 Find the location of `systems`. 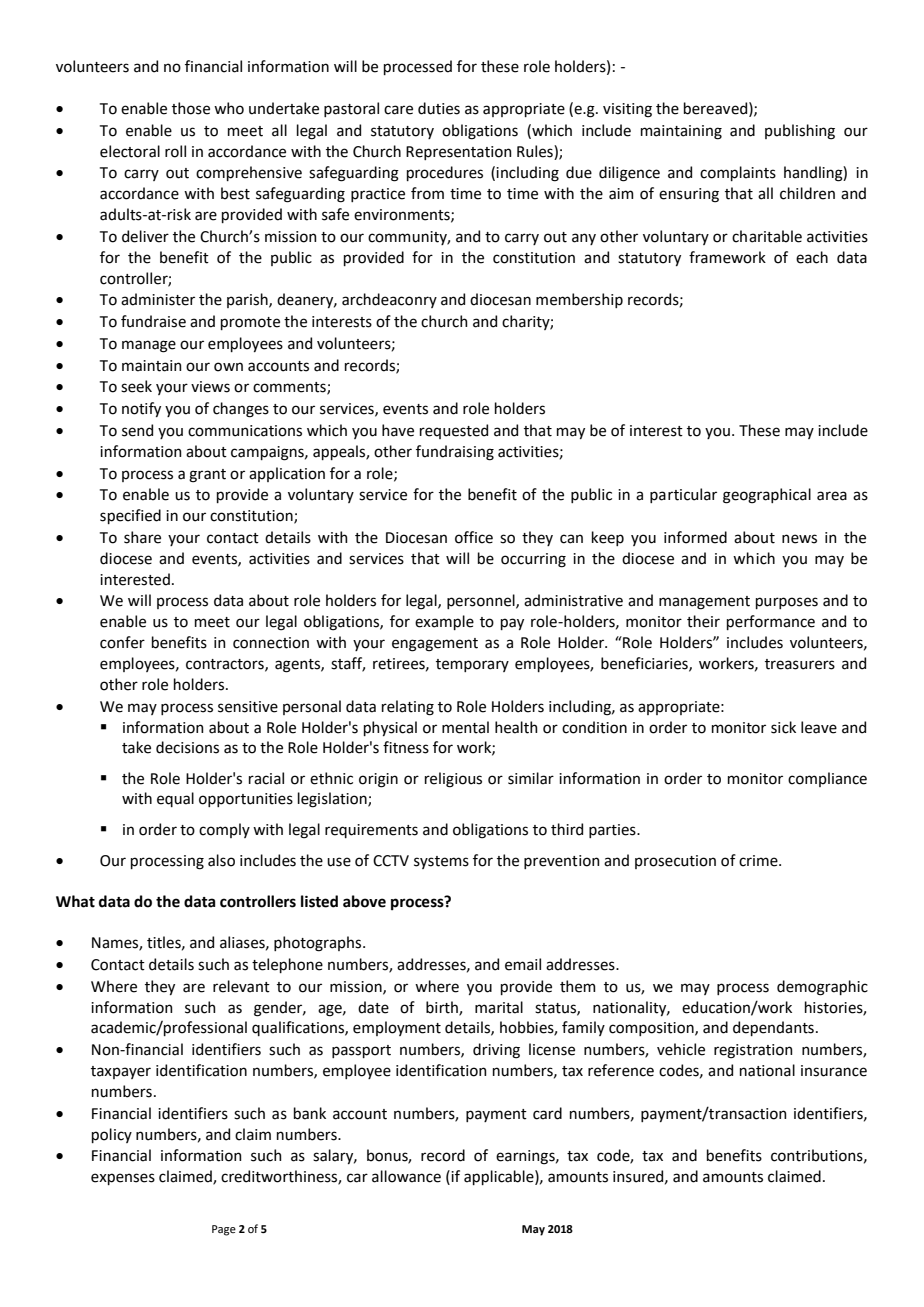

systems is located at coordinates (441, 862).
